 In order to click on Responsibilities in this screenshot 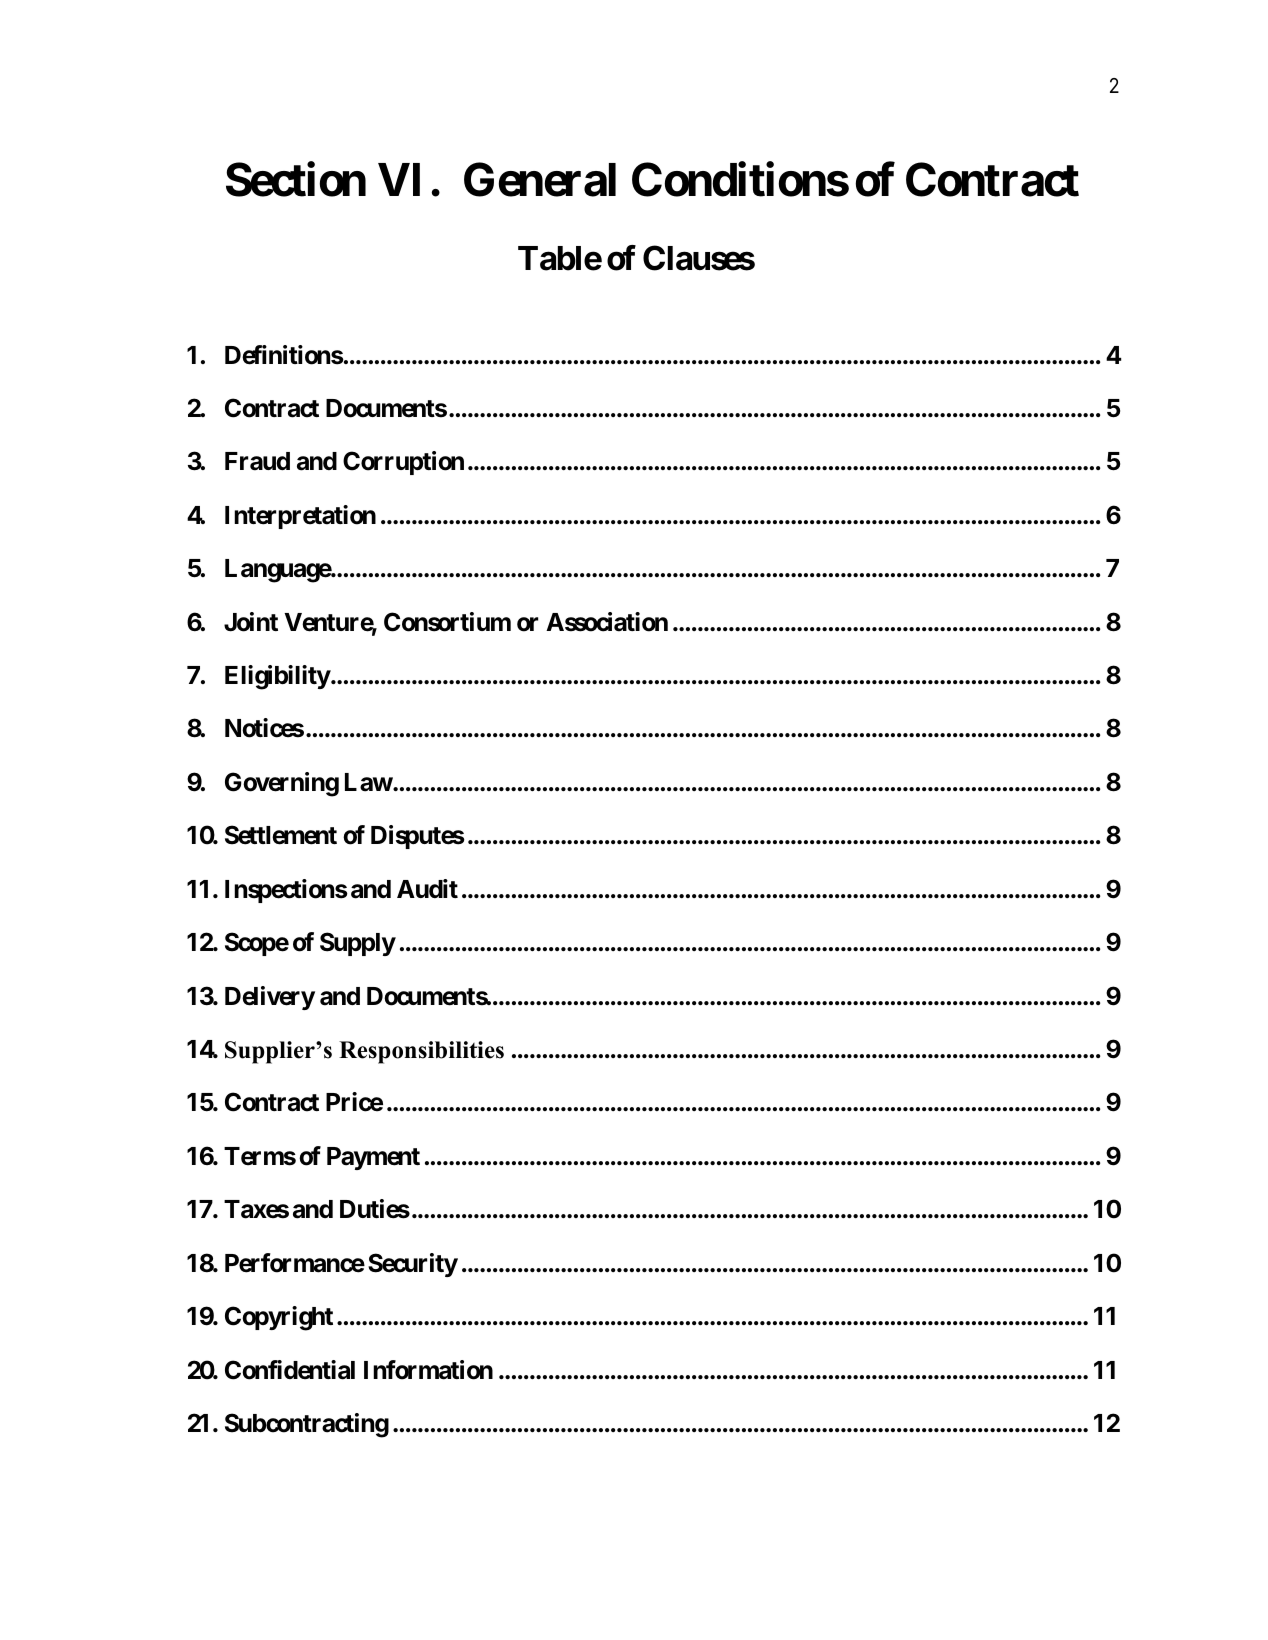, I will do `click(421, 1052)`.
